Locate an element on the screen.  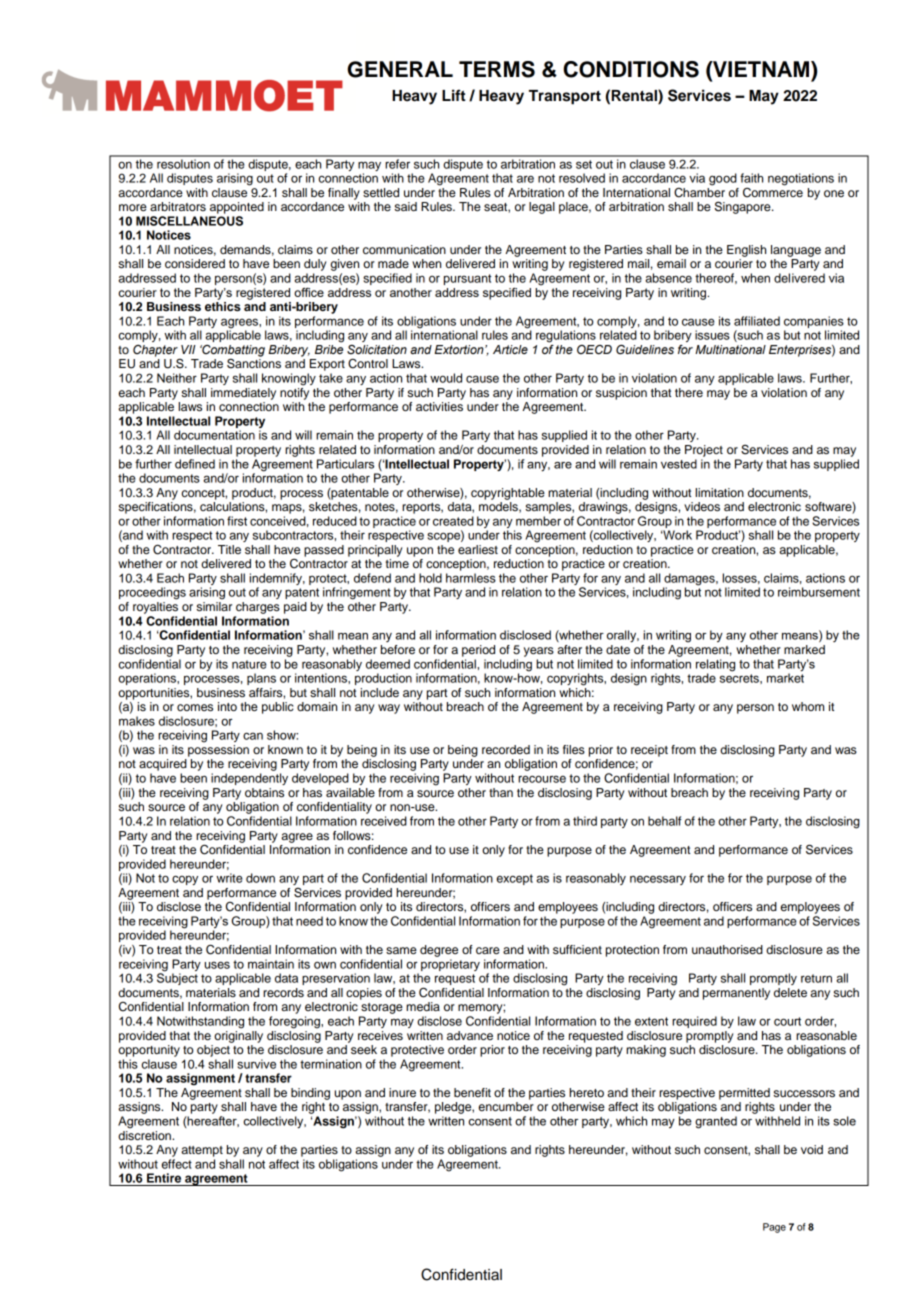
appointed is located at coordinates (237, 208).
